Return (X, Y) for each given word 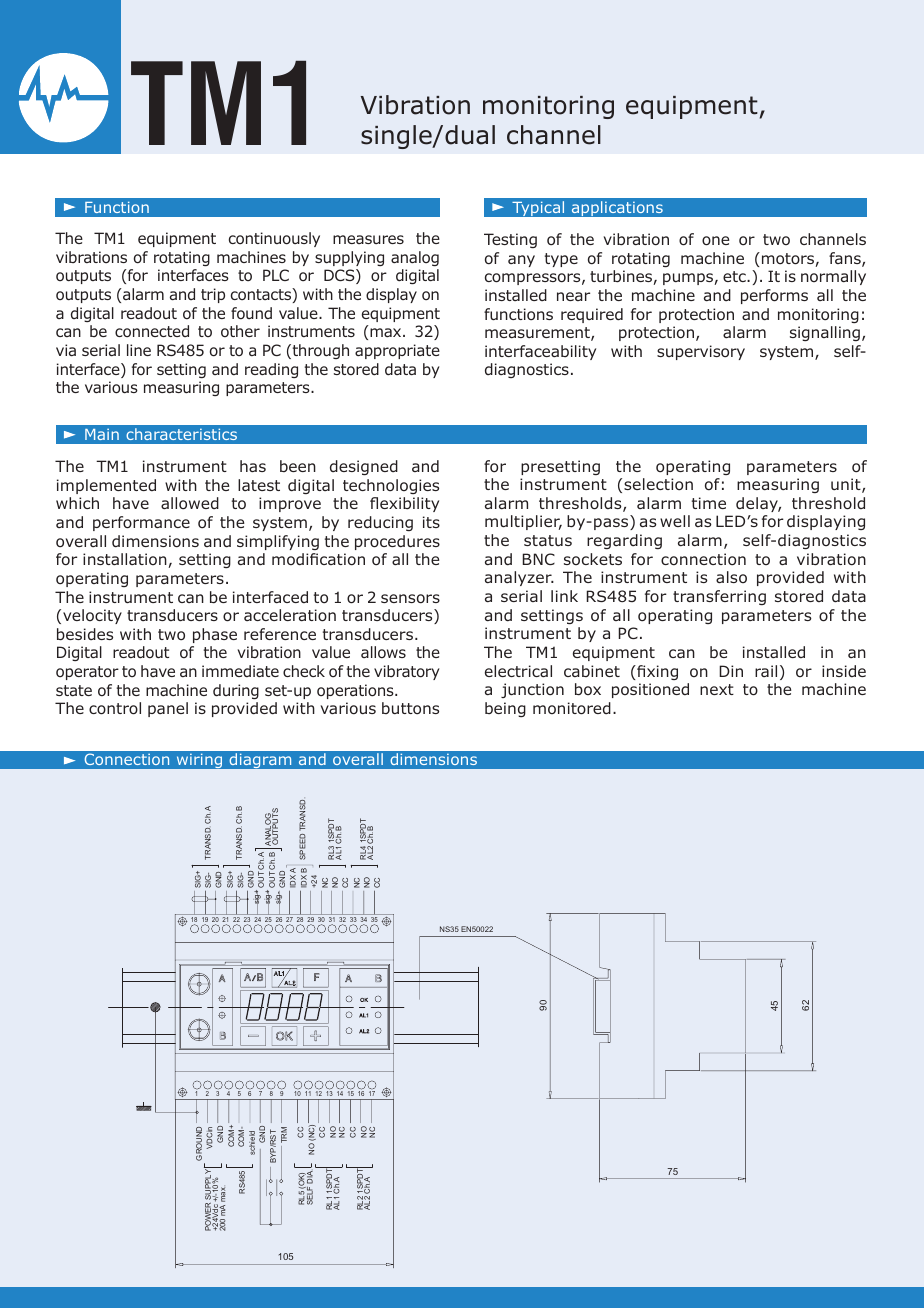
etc (735, 276)
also (731, 577)
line (139, 350)
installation (126, 560)
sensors (410, 599)
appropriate (397, 351)
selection (658, 484)
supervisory (701, 352)
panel (168, 709)
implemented (106, 486)
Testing (510, 240)
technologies (391, 486)
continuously (274, 239)
